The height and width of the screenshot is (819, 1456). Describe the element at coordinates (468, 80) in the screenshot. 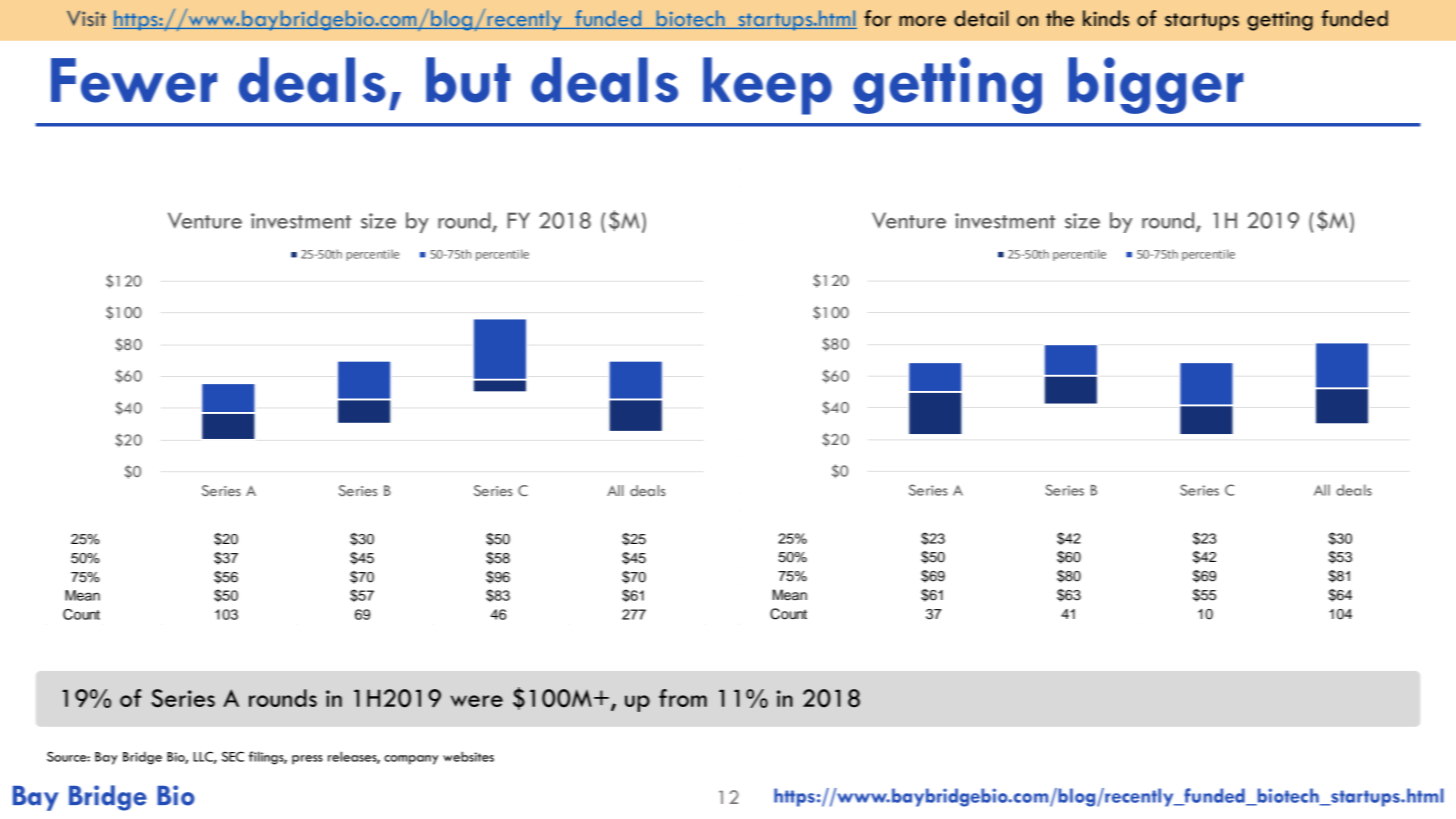

I see `but` at that location.
